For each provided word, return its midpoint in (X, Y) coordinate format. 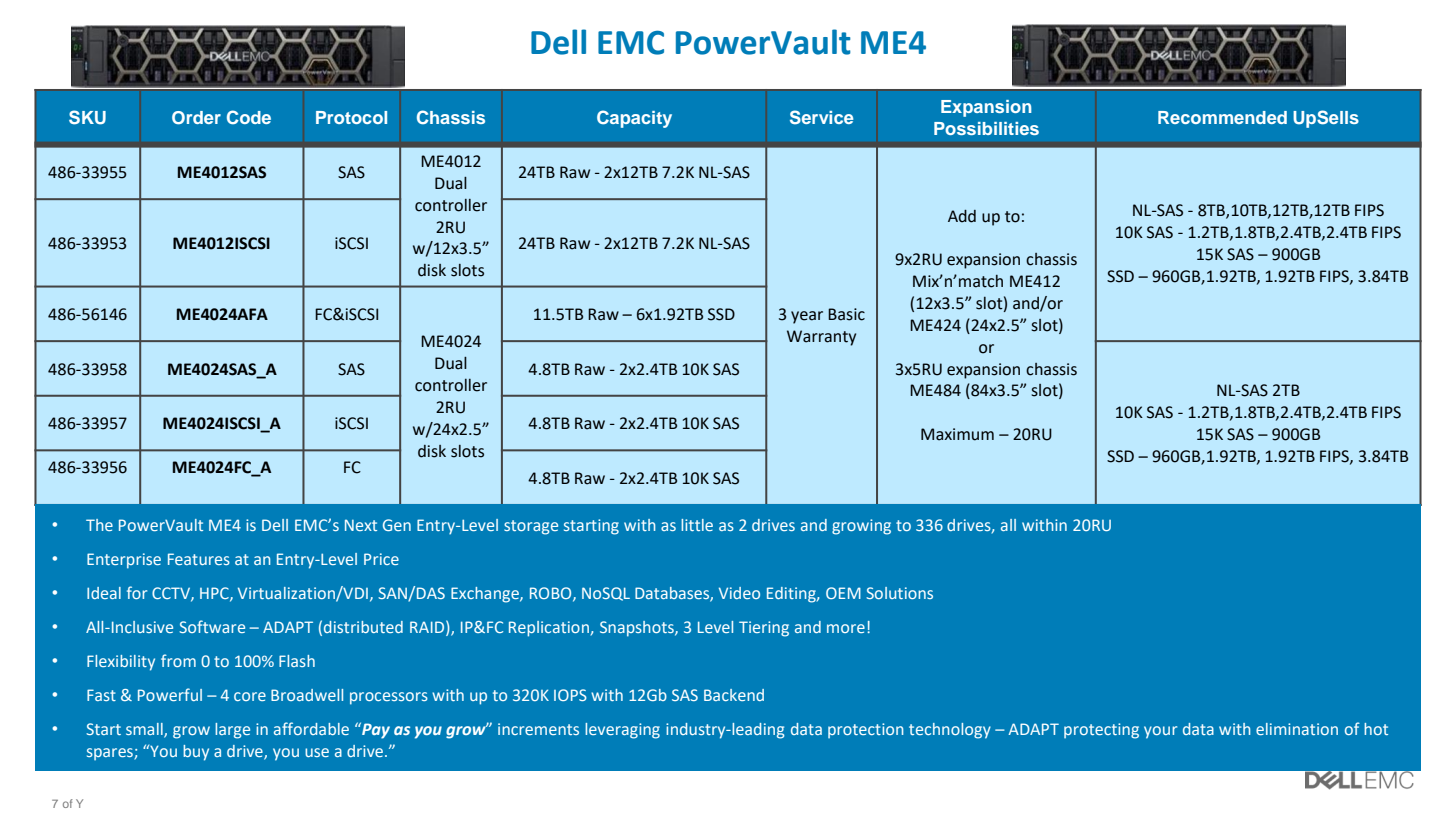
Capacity (634, 119)
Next (361, 525)
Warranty (821, 338)
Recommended (1222, 117)
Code (249, 117)
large (232, 731)
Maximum (957, 434)
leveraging (622, 731)
